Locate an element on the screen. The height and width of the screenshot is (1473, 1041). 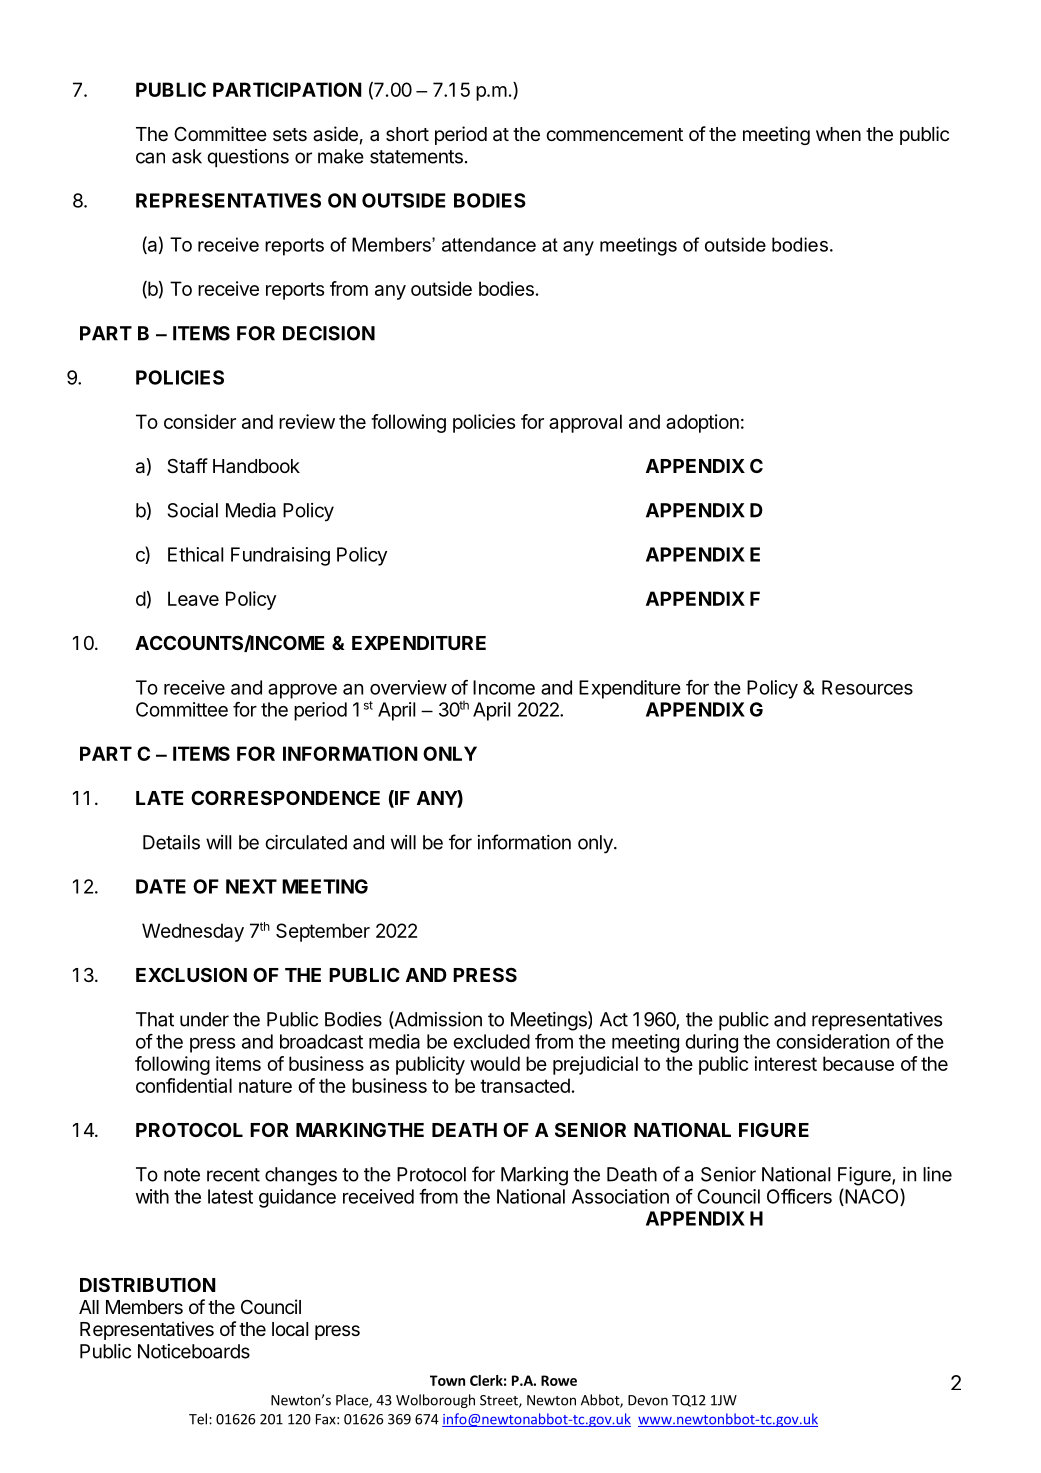
overview is located at coordinates (408, 687).
